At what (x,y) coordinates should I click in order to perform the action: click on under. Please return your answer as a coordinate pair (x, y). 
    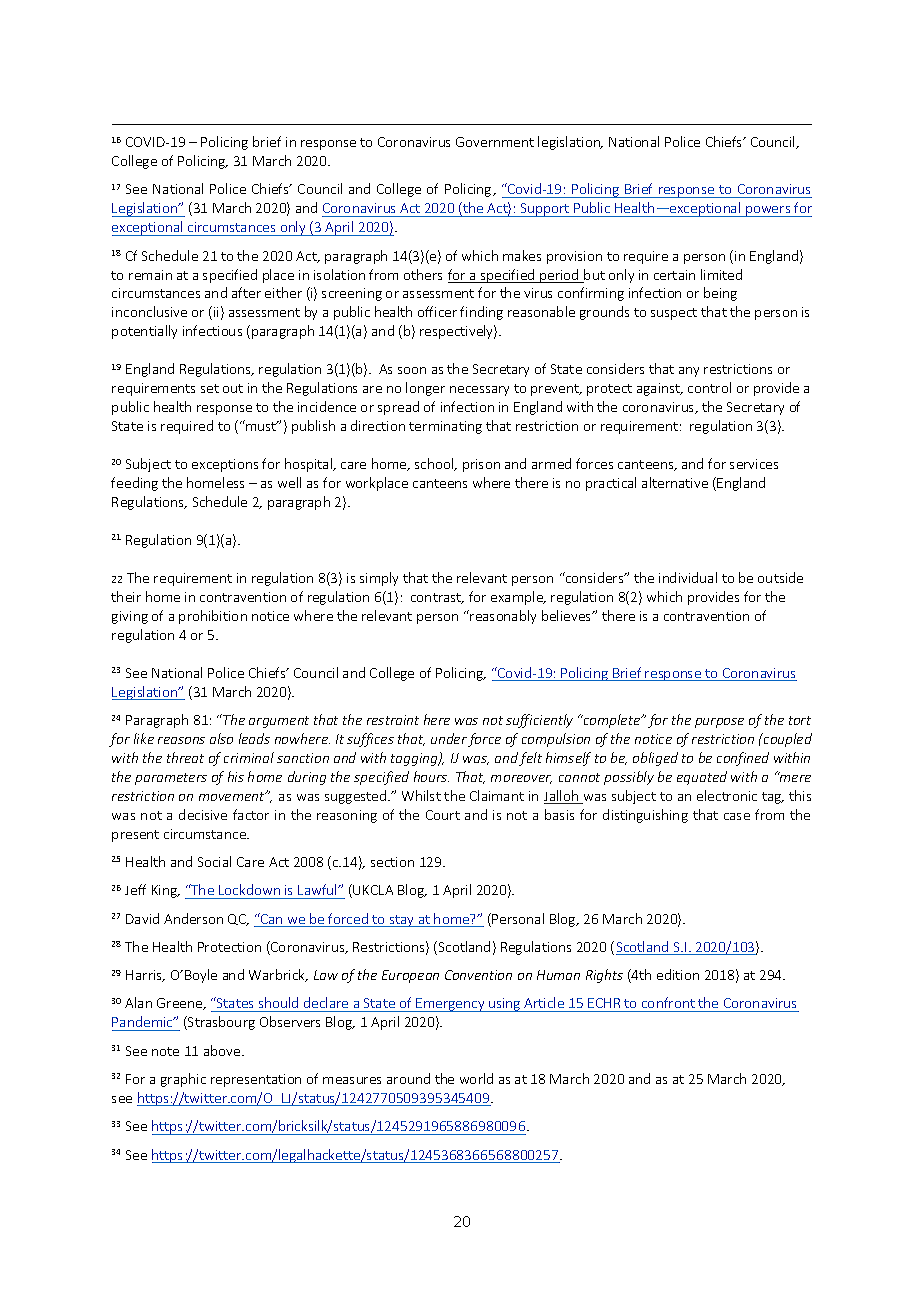
    Looking at the image, I should click on (449, 738).
